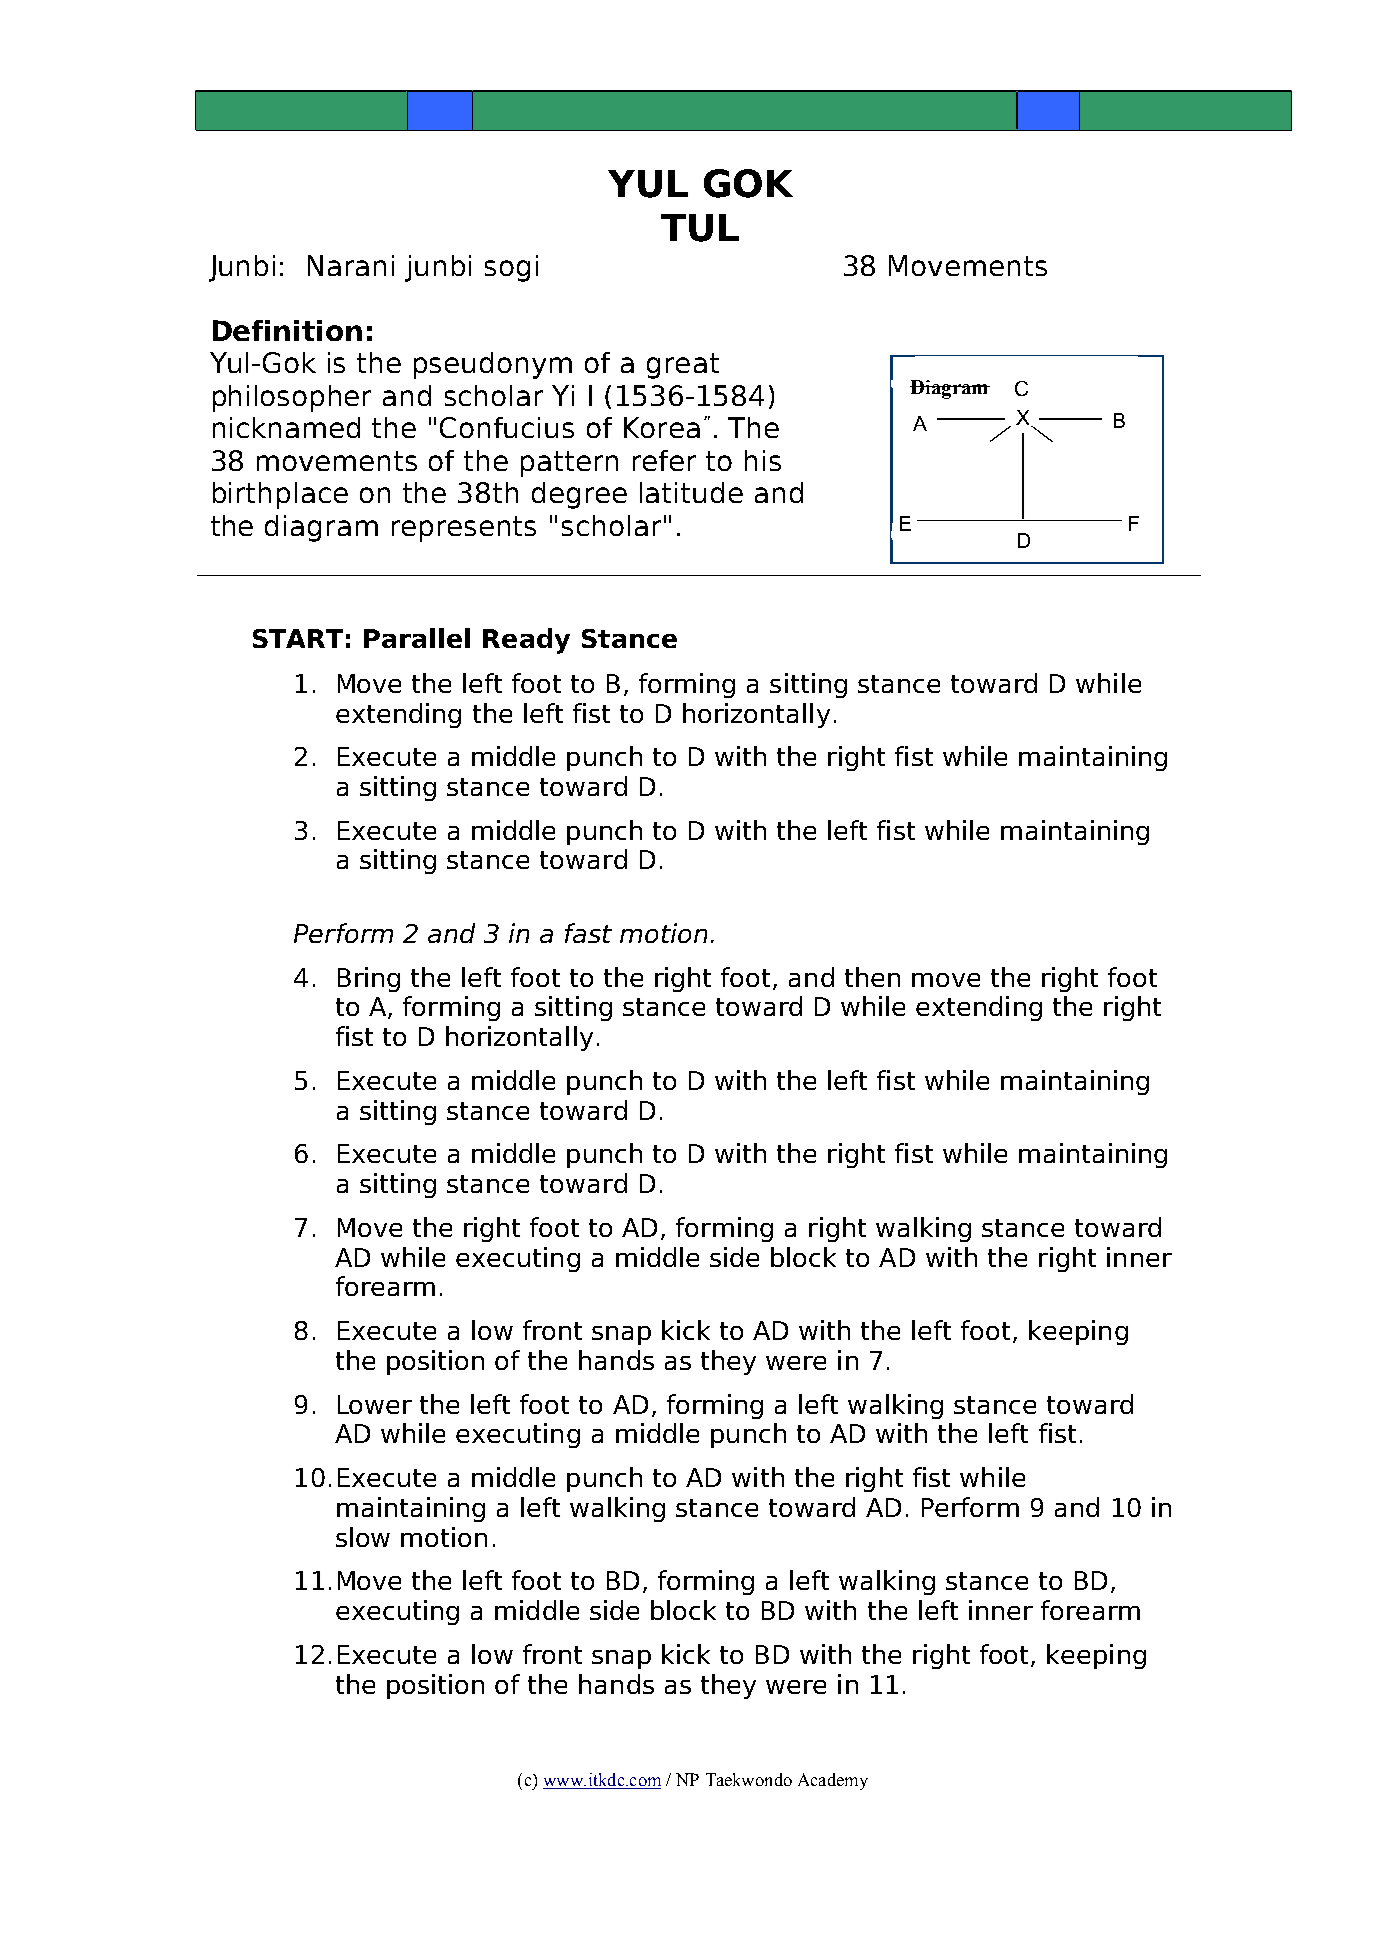  What do you see at coordinates (363, 1537) in the screenshot?
I see `slow` at bounding box center [363, 1537].
